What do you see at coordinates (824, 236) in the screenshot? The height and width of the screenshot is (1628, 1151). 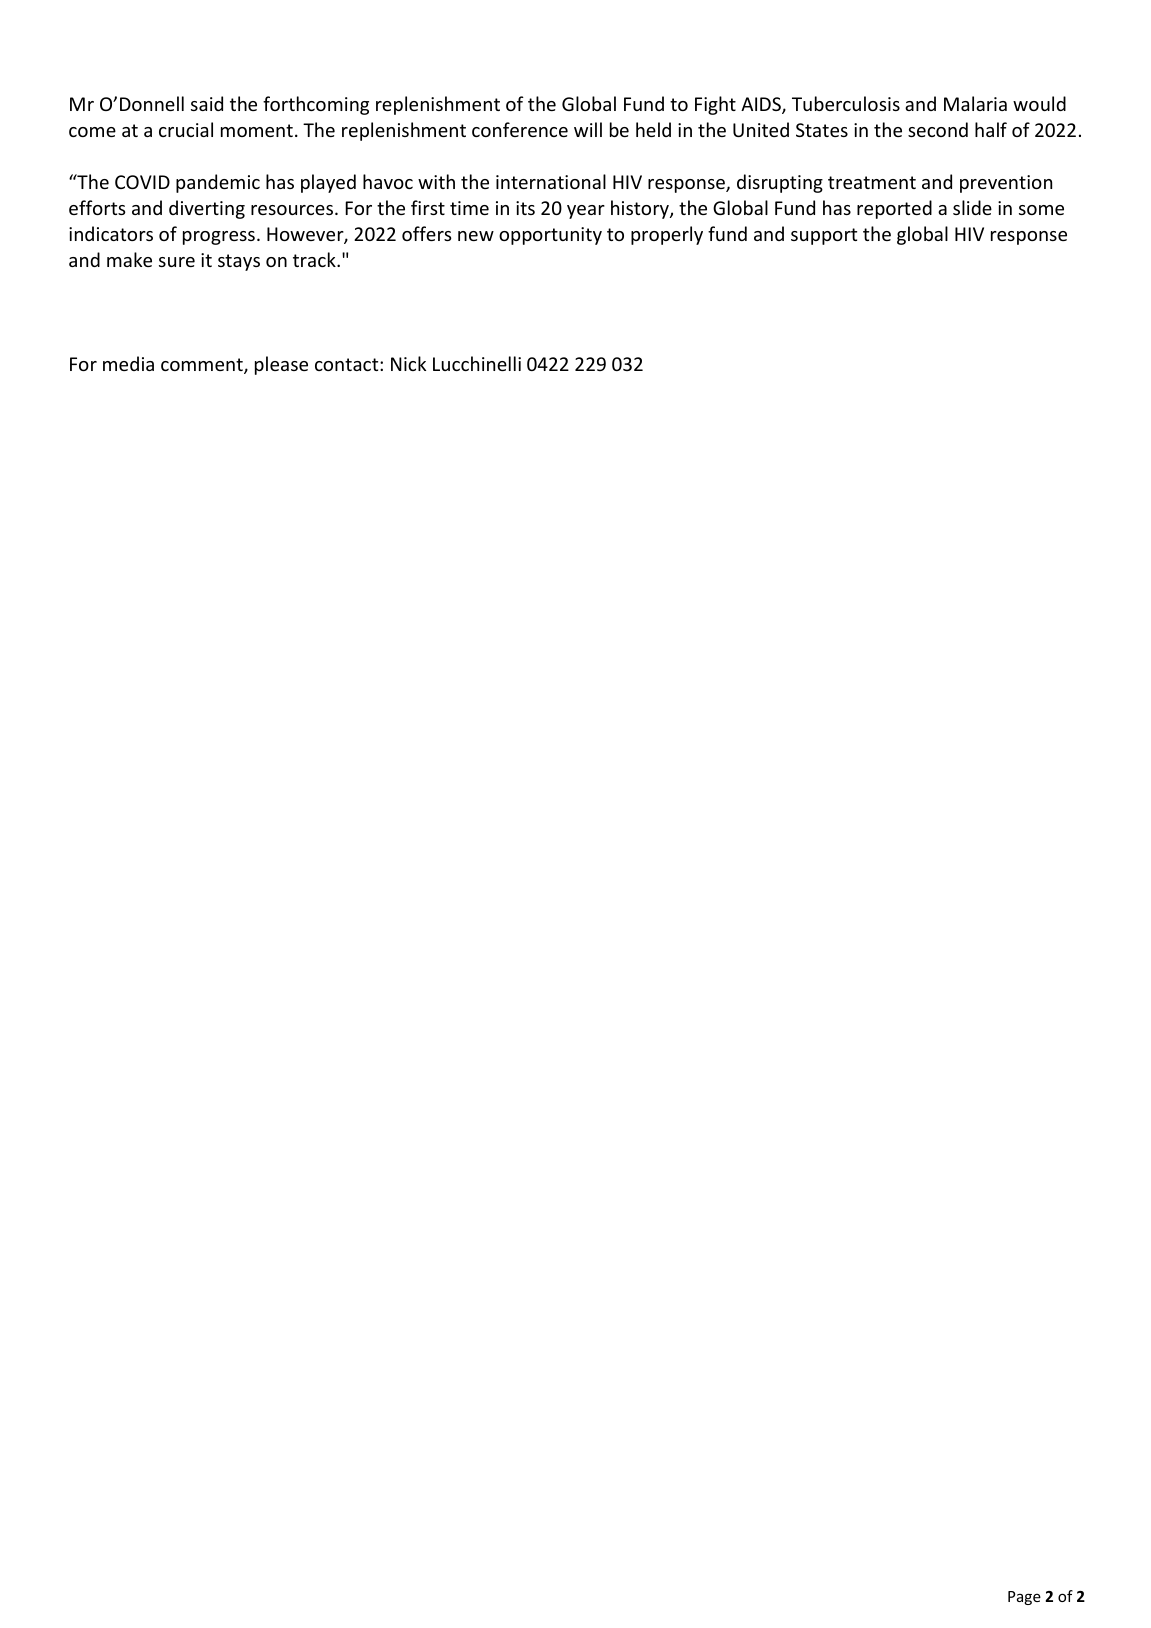 I see `support` at bounding box center [824, 236].
